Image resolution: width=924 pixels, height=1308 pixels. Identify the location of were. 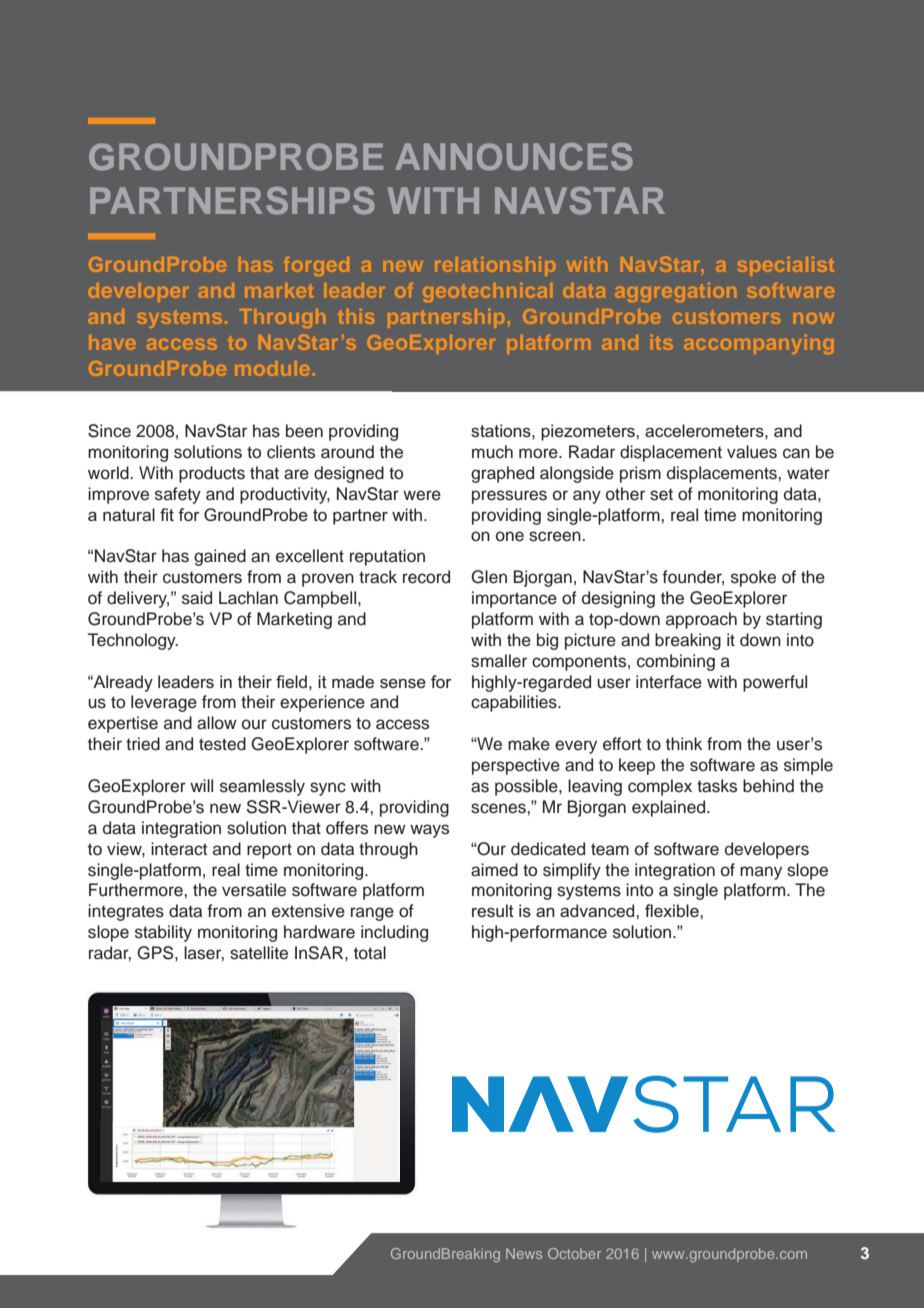
(422, 495).
